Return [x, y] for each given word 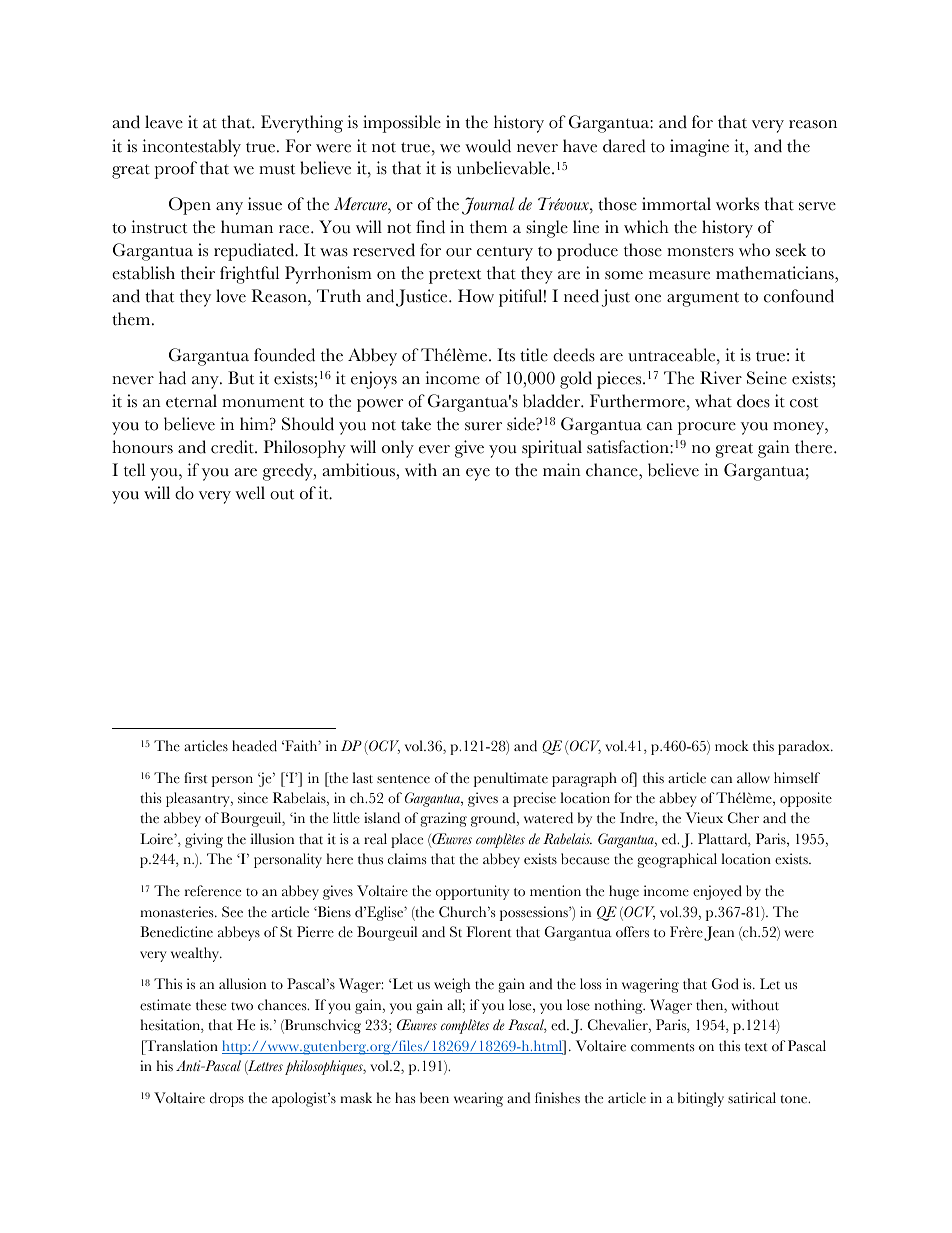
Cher [743, 818]
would [488, 146]
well [250, 493]
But [241, 378]
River [721, 378]
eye [478, 474]
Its [506, 355]
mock [732, 746]
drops [227, 1099]
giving [204, 840]
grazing [444, 819]
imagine [699, 148]
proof [175, 170]
